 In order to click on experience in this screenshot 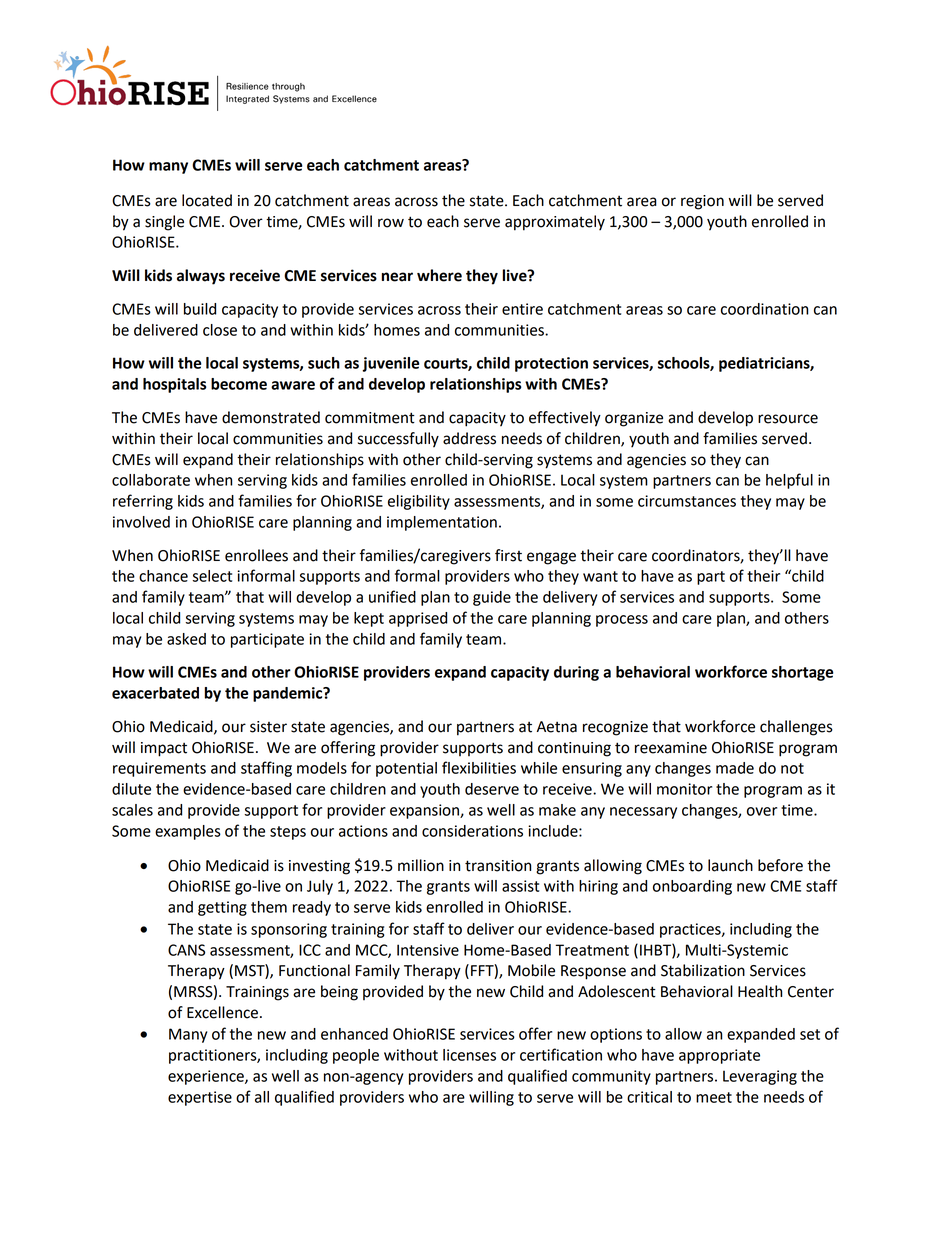, I will do `click(207, 1077)`.
